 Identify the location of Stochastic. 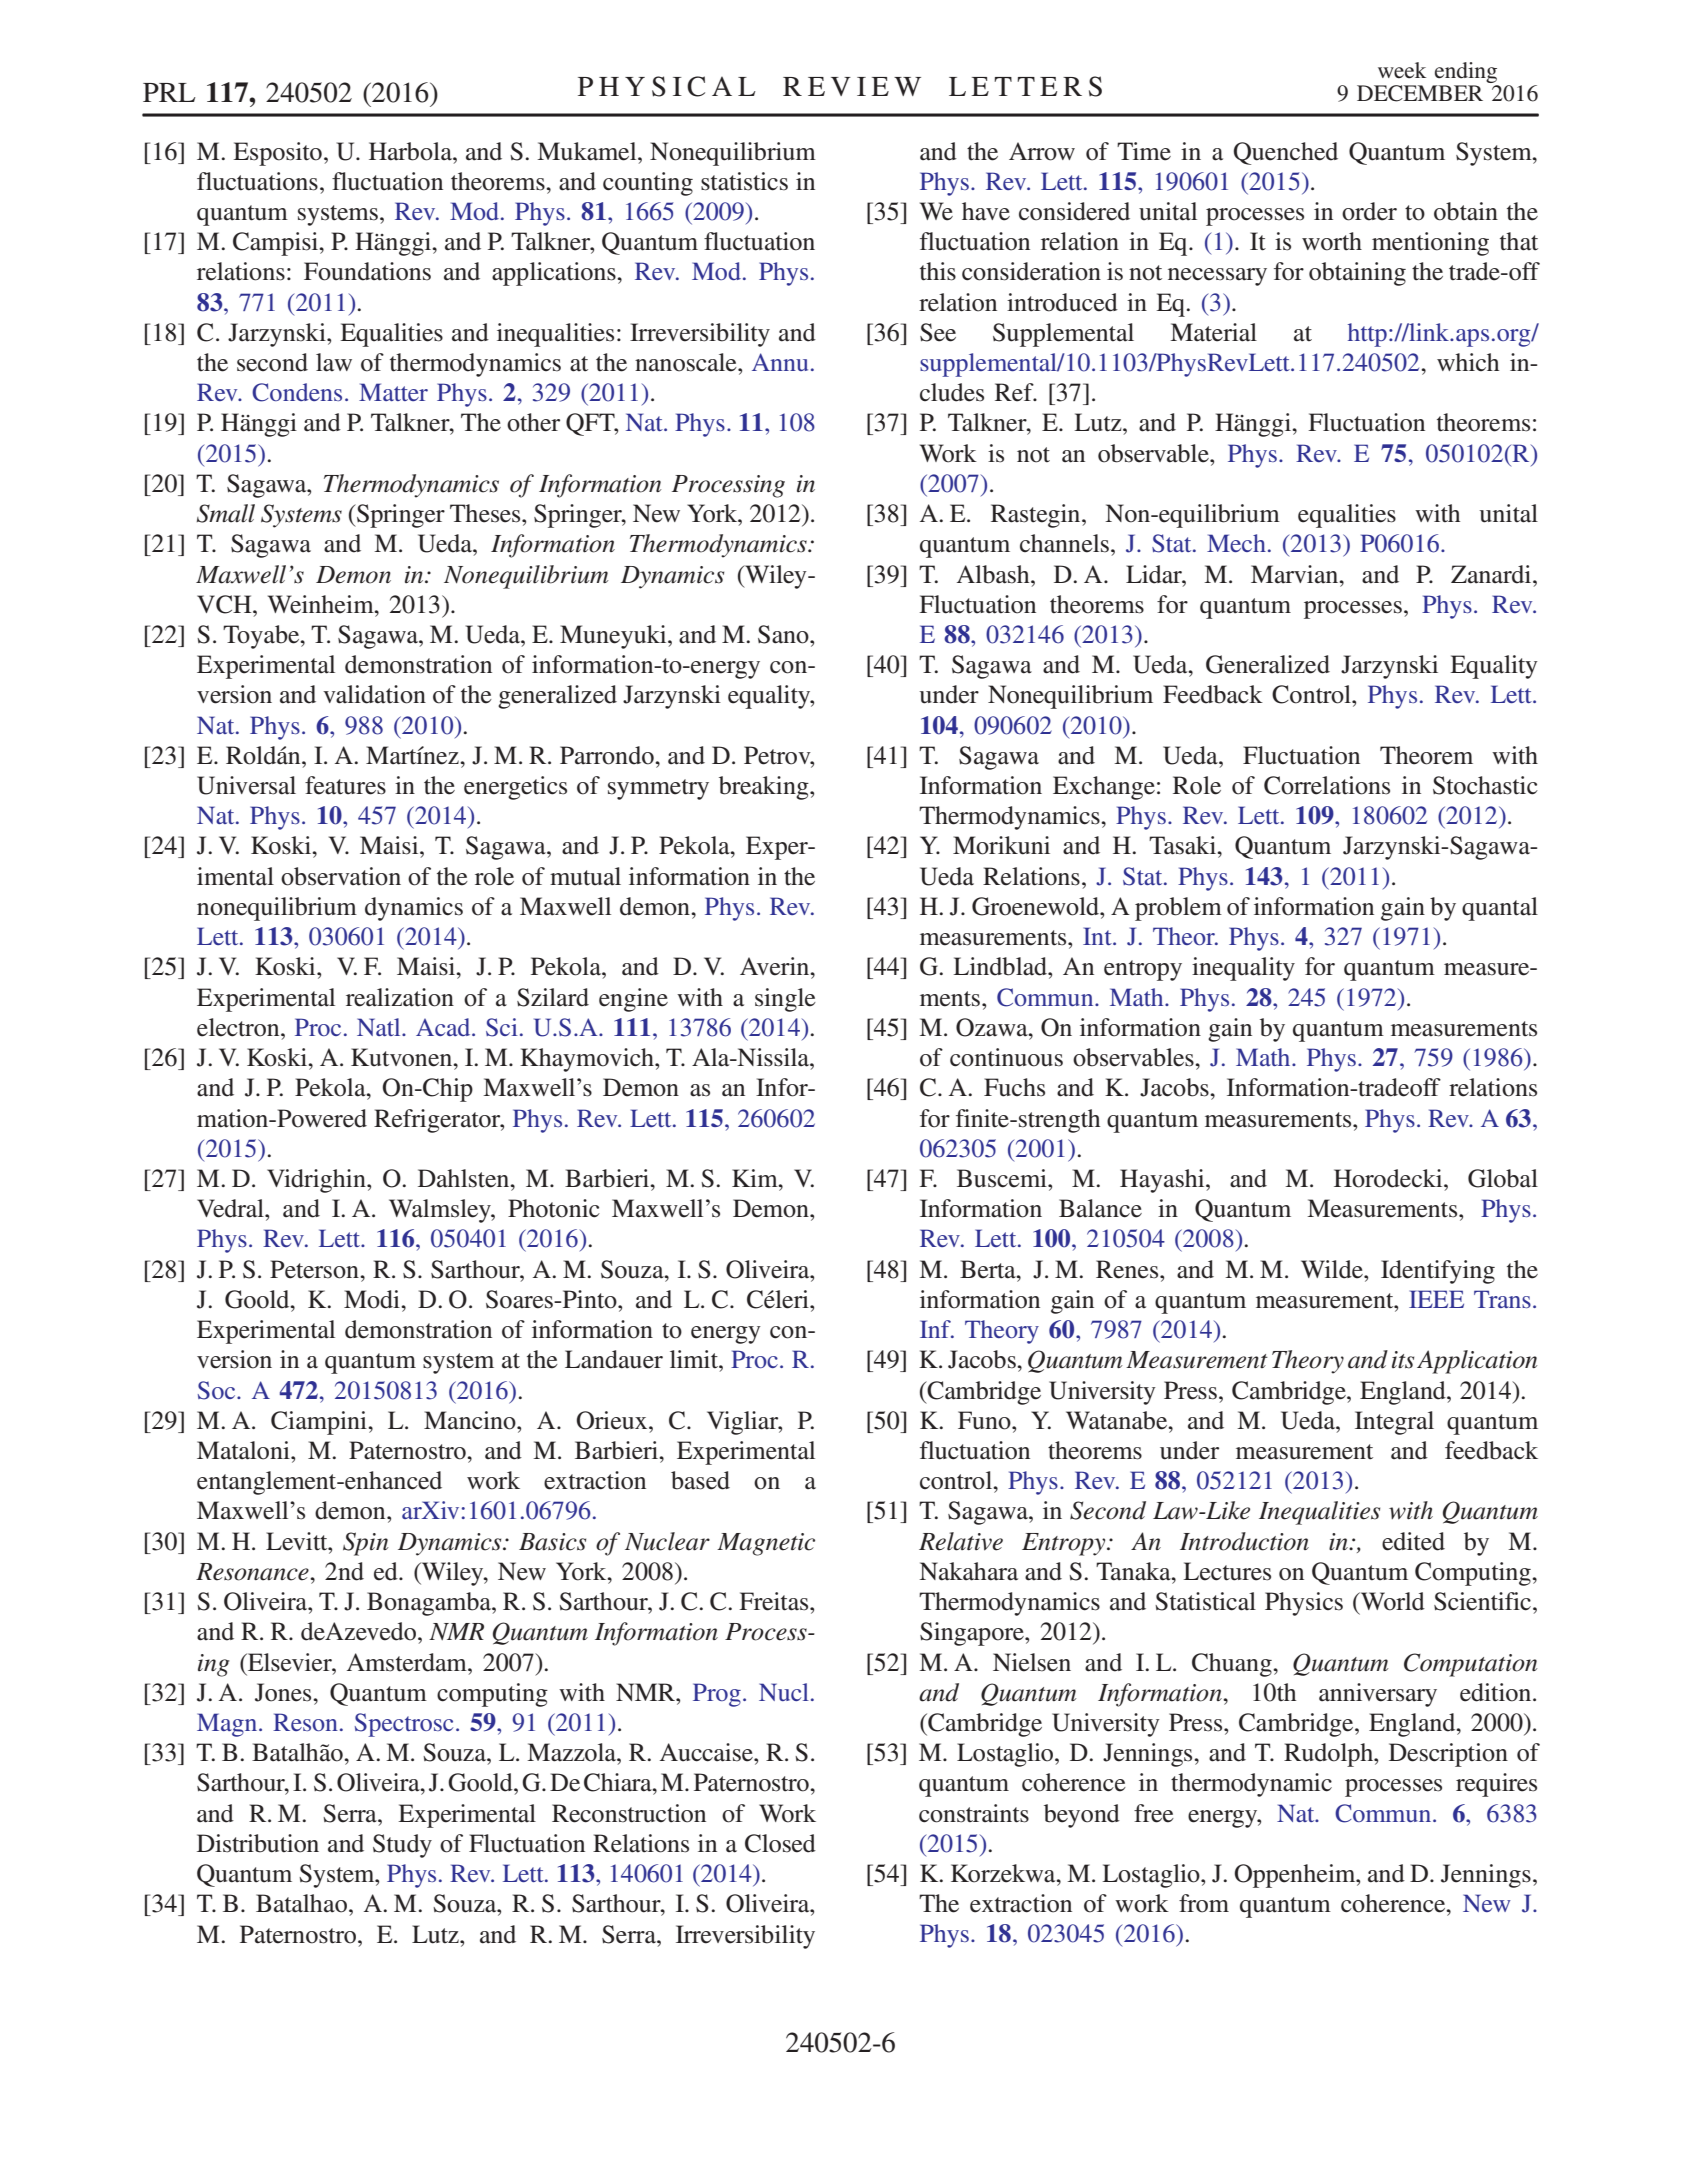
(1485, 785).
